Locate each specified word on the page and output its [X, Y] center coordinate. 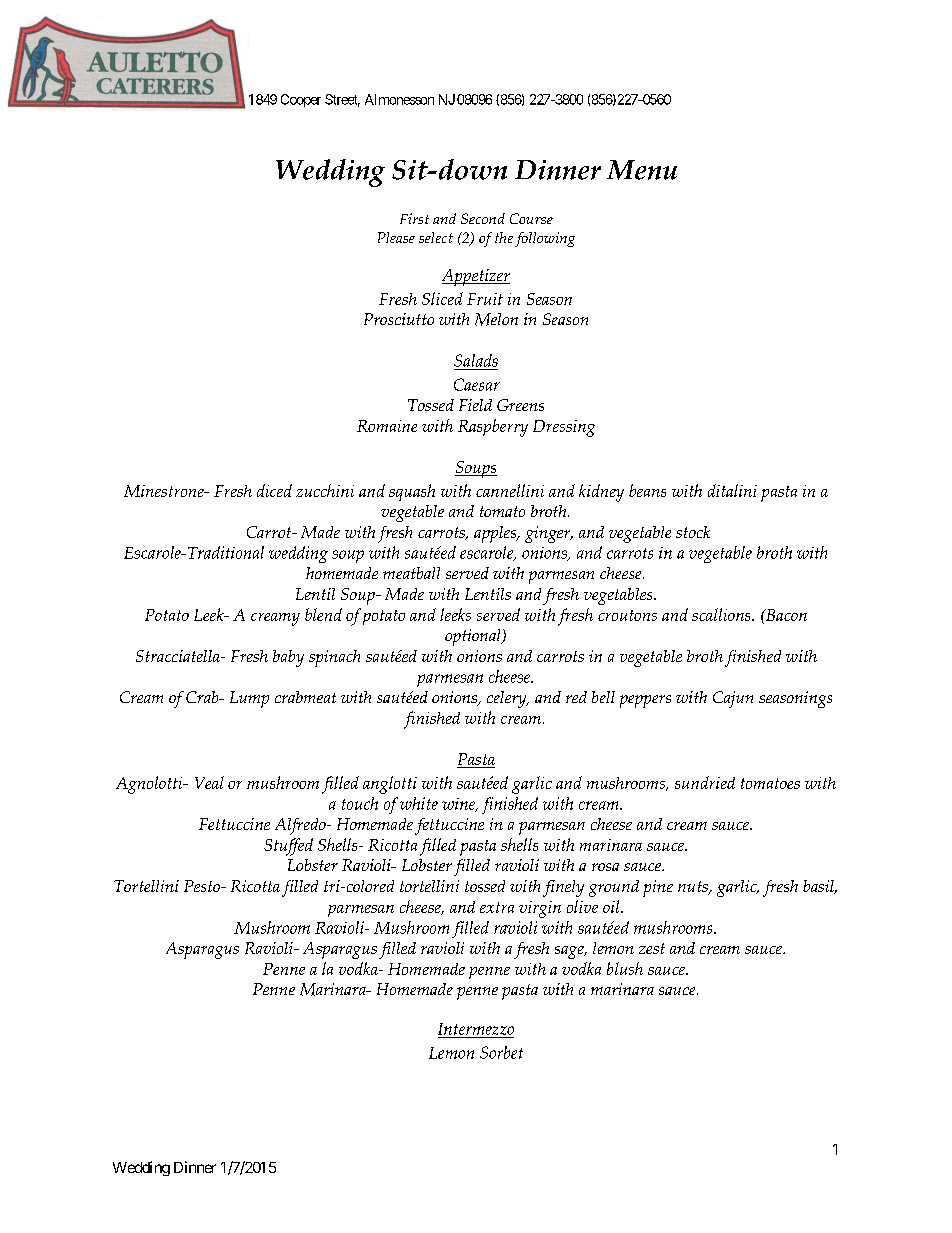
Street [342, 100]
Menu [642, 170]
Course [531, 218]
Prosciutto [399, 319]
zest [652, 948]
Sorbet [501, 1052]
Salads [476, 360]
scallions [722, 614]
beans [647, 490]
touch [360, 803]
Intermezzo [476, 1029]
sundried [705, 782]
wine [460, 805]
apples [496, 534]
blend [323, 614]
